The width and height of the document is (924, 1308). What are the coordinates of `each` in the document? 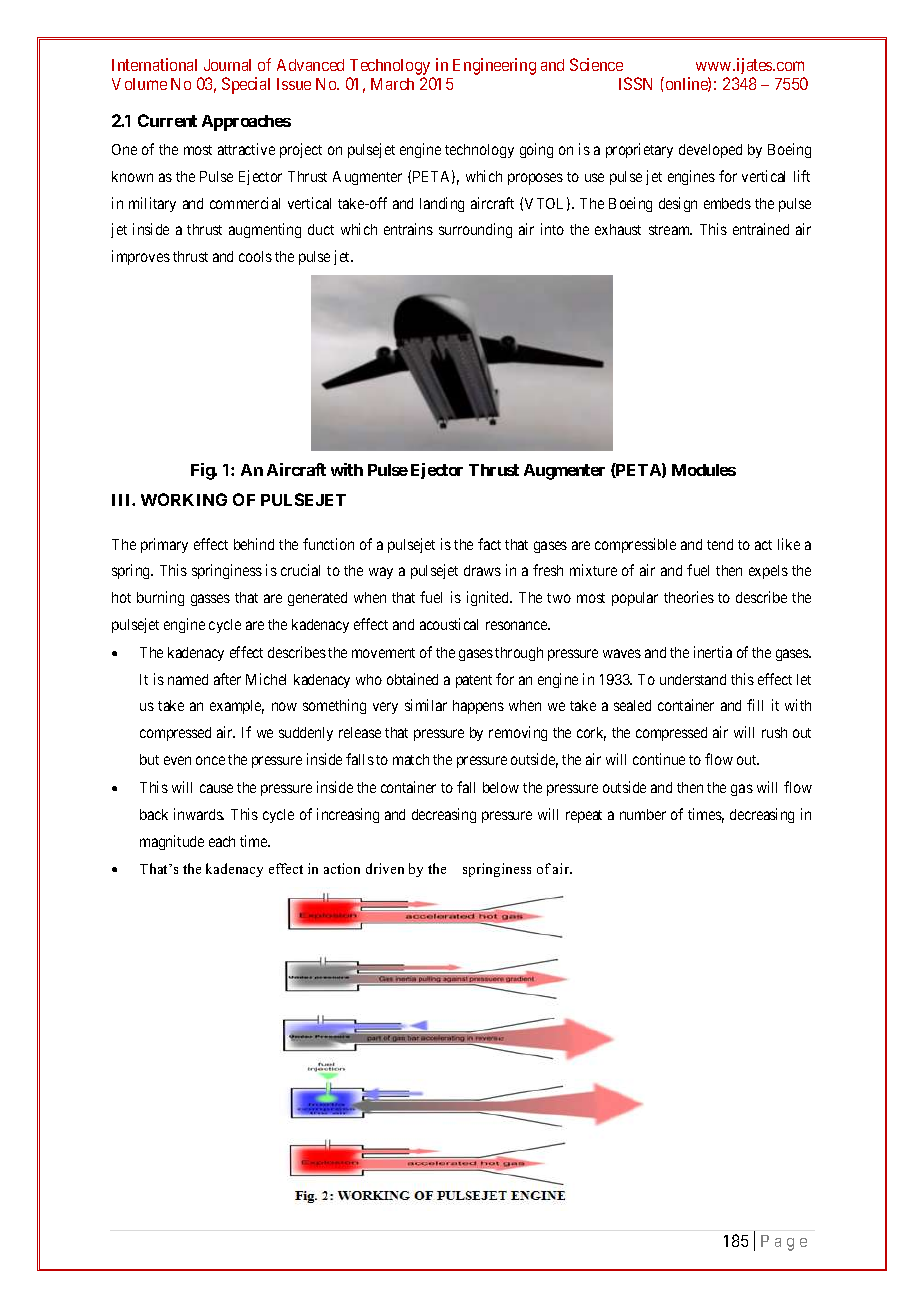 It's located at (222, 841).
